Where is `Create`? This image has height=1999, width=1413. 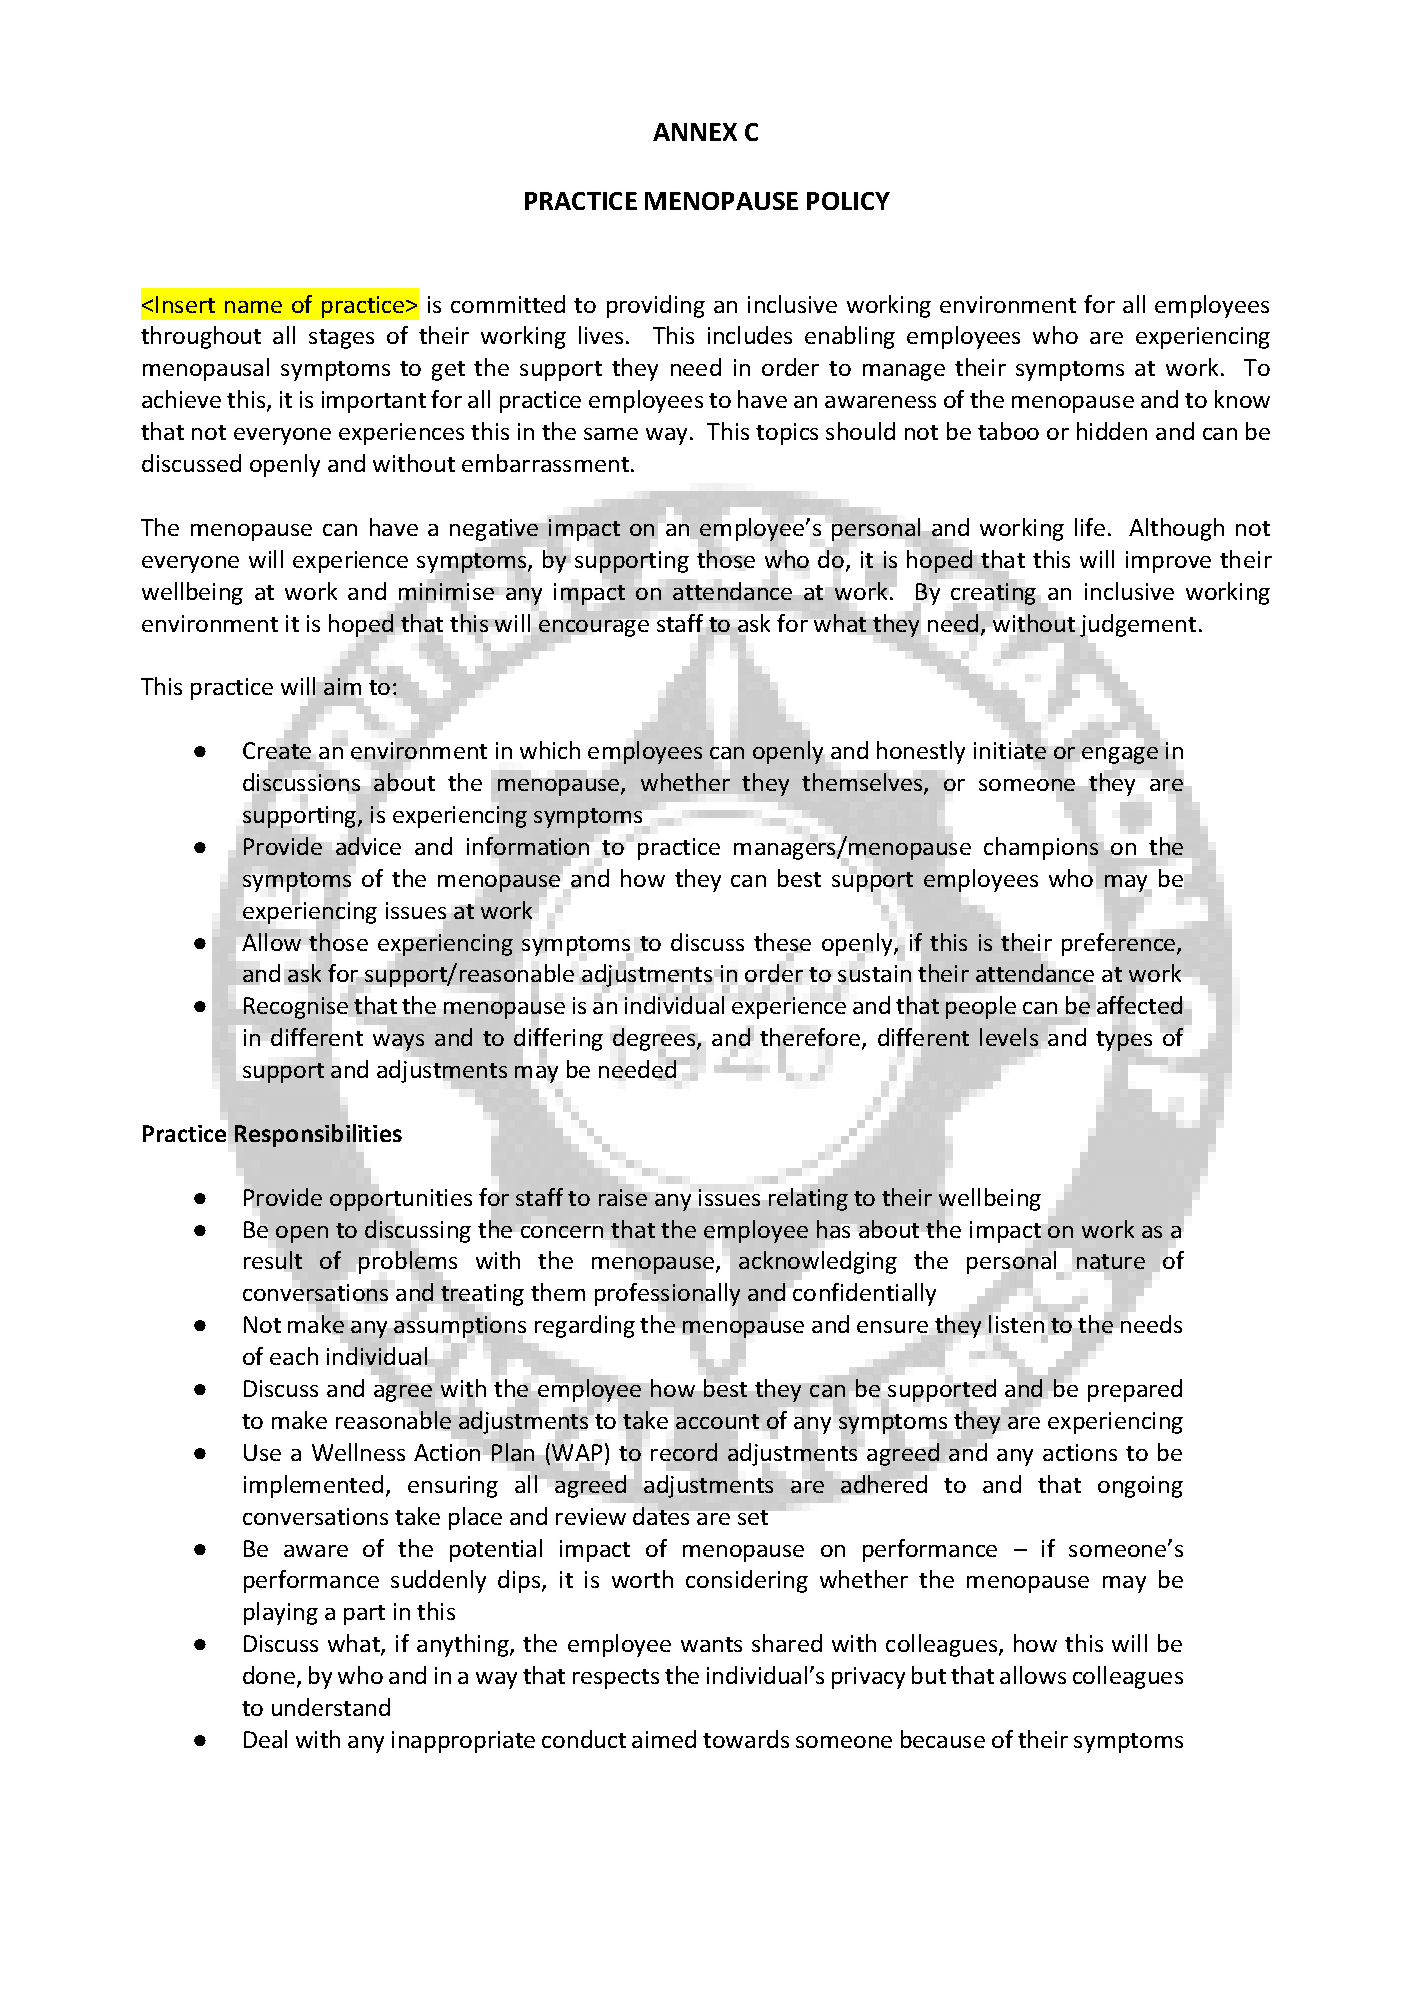
Create is located at coordinates (277, 750).
